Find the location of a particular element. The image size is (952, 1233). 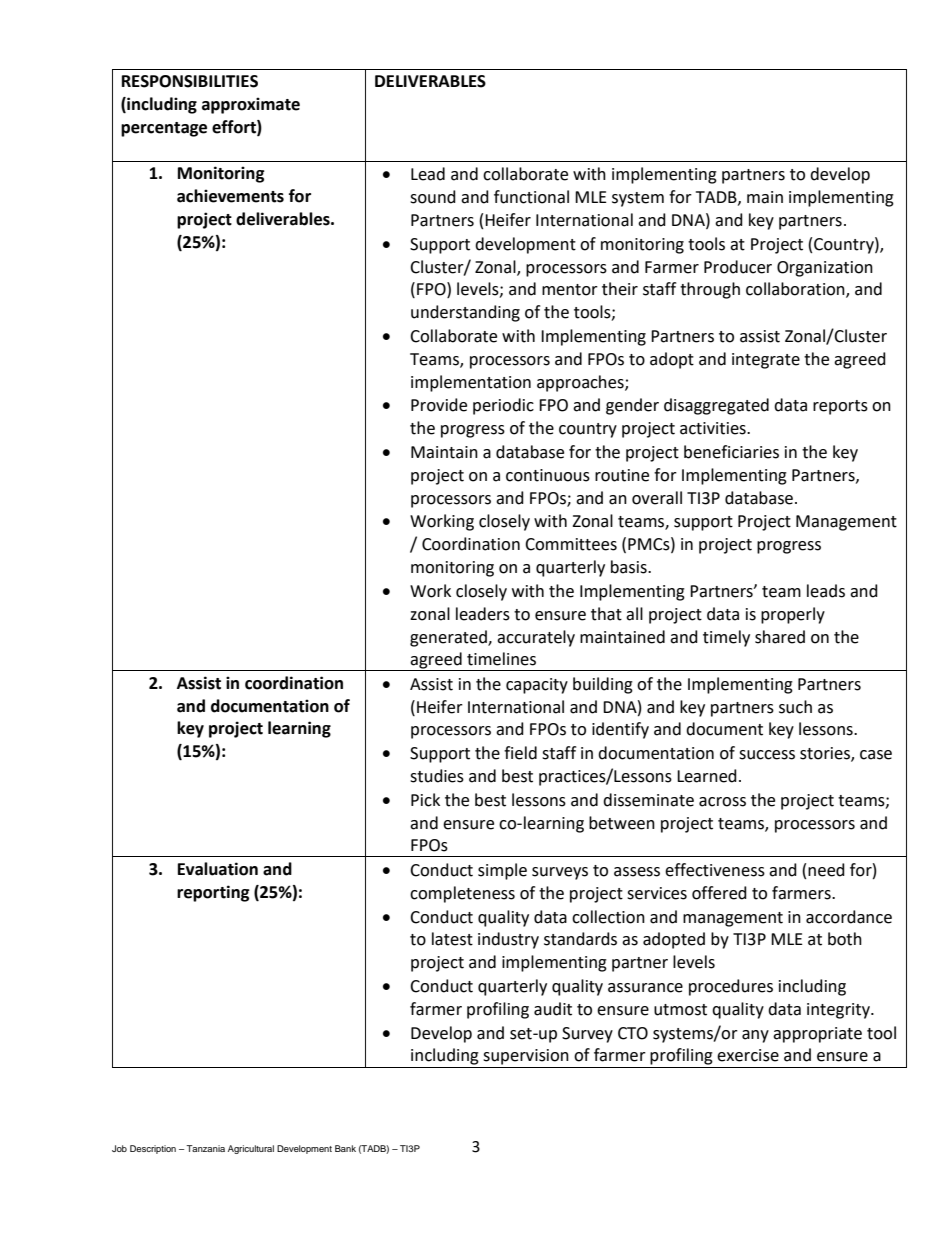

Producer is located at coordinates (738, 267).
